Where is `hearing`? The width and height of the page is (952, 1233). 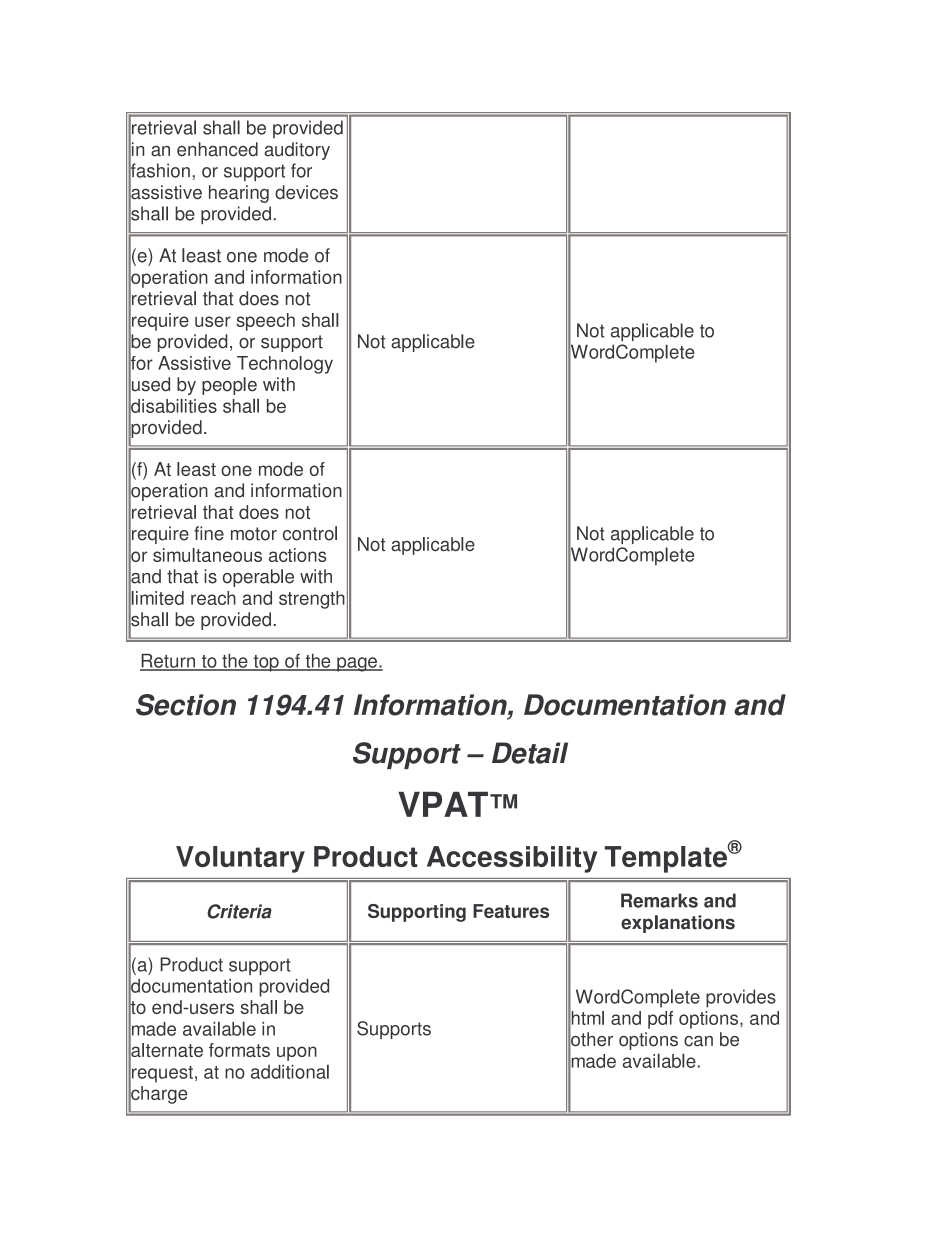
hearing is located at coordinates (239, 194).
